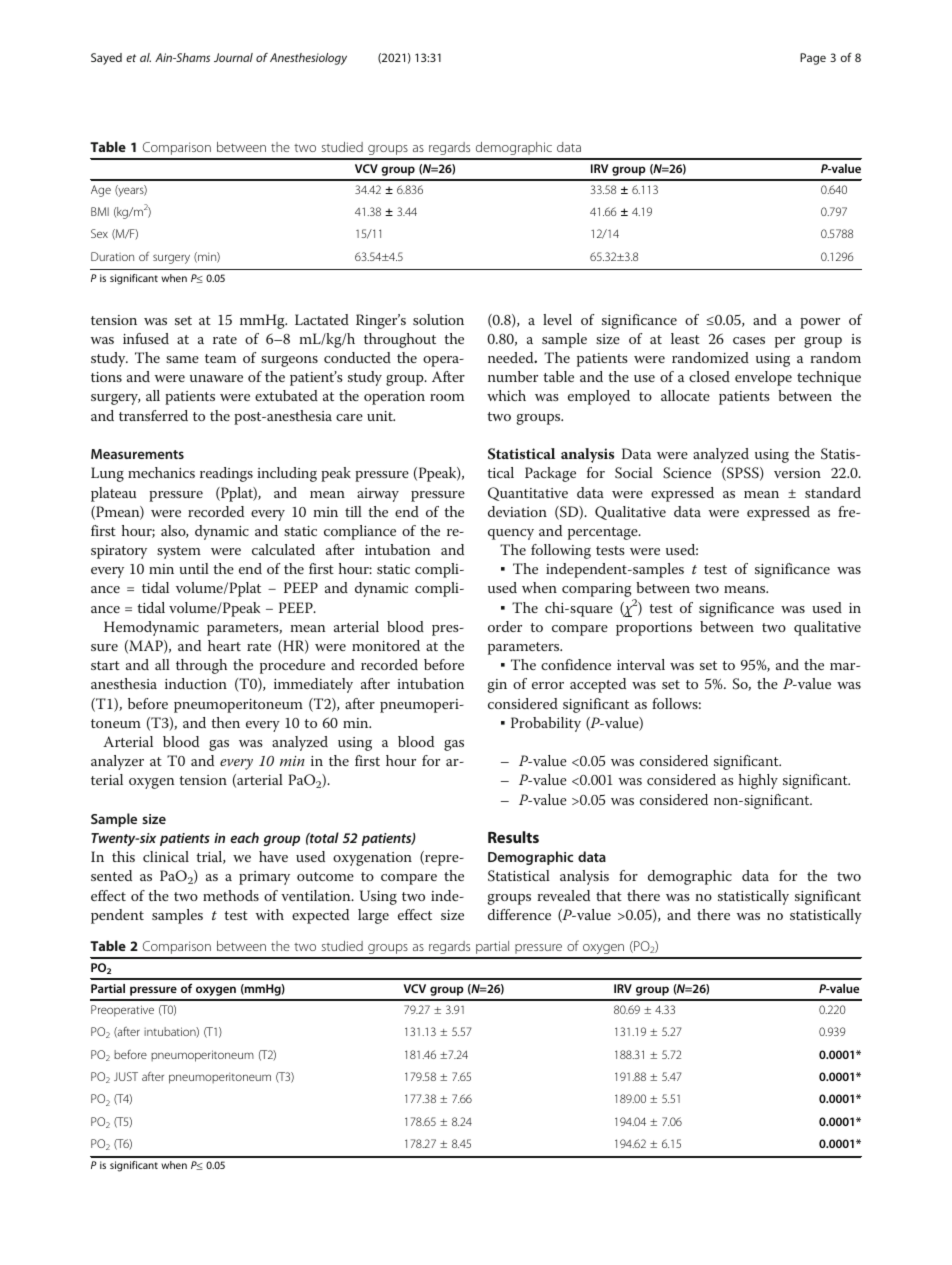  I want to click on closed, so click(709, 376).
